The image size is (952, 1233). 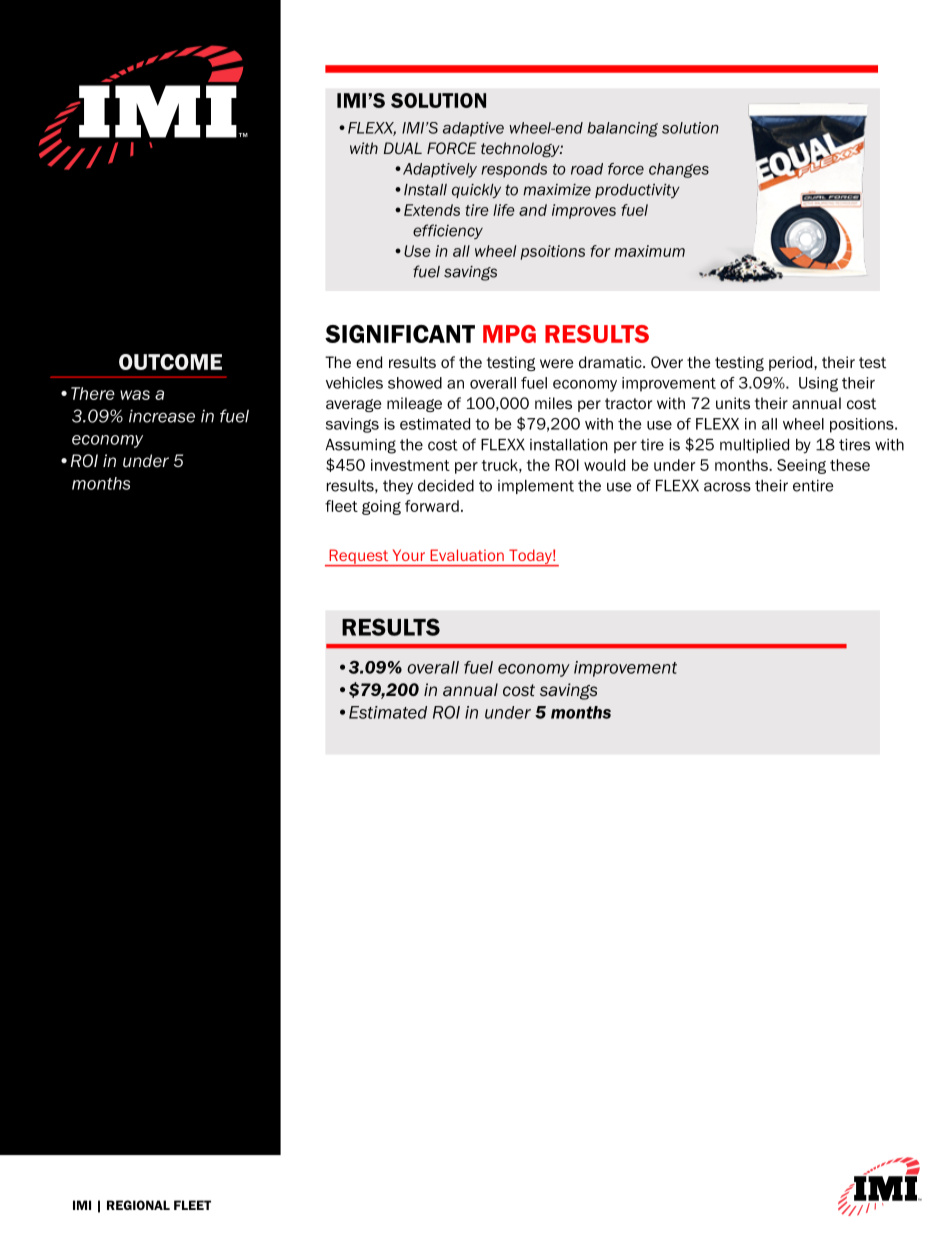 What do you see at coordinates (138, 1205) in the image?
I see `REGIONAL` at bounding box center [138, 1205].
